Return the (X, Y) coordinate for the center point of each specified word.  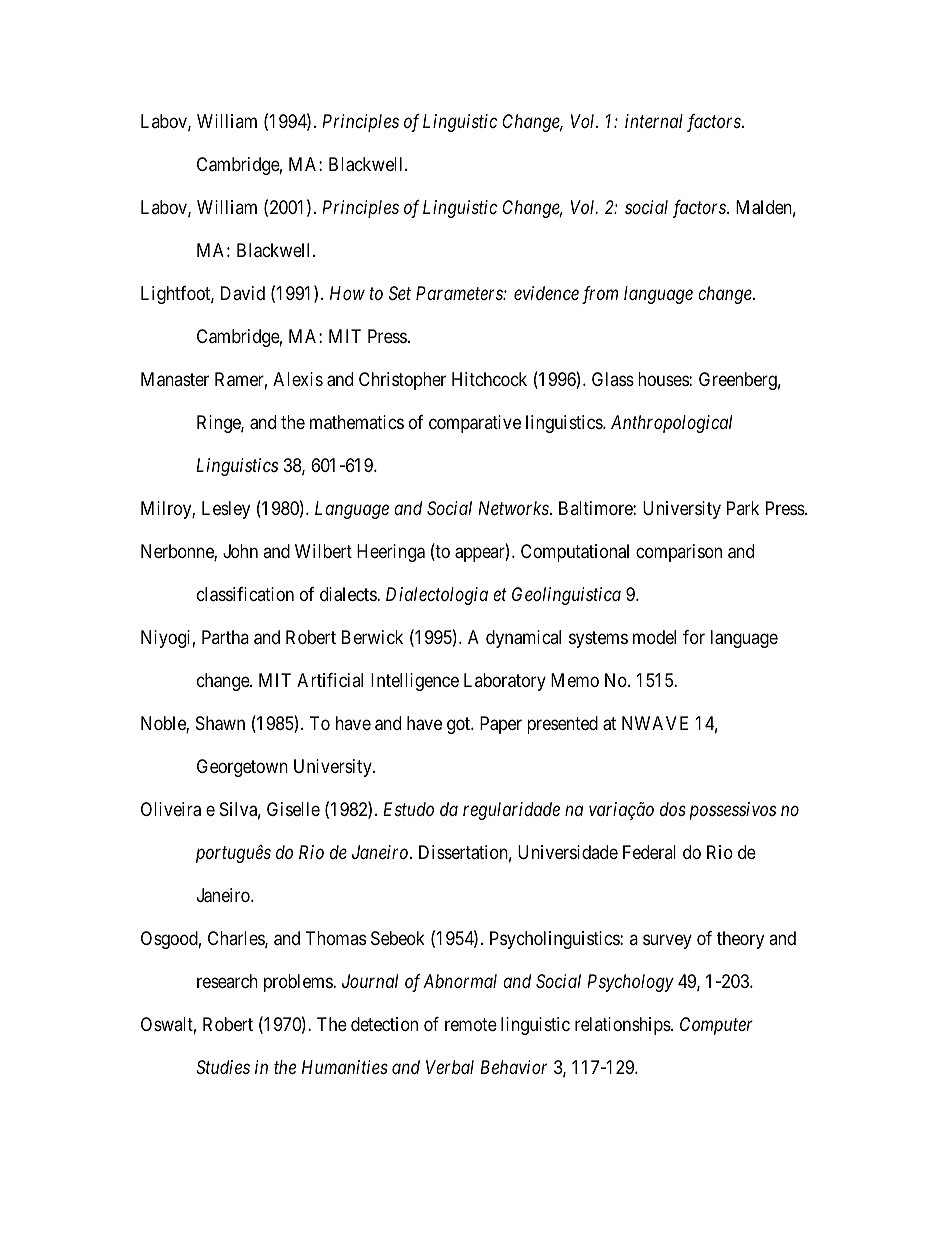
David (243, 293)
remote (471, 1024)
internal (654, 121)
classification (245, 594)
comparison (679, 553)
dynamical (523, 639)
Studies (223, 1067)
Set (400, 293)
